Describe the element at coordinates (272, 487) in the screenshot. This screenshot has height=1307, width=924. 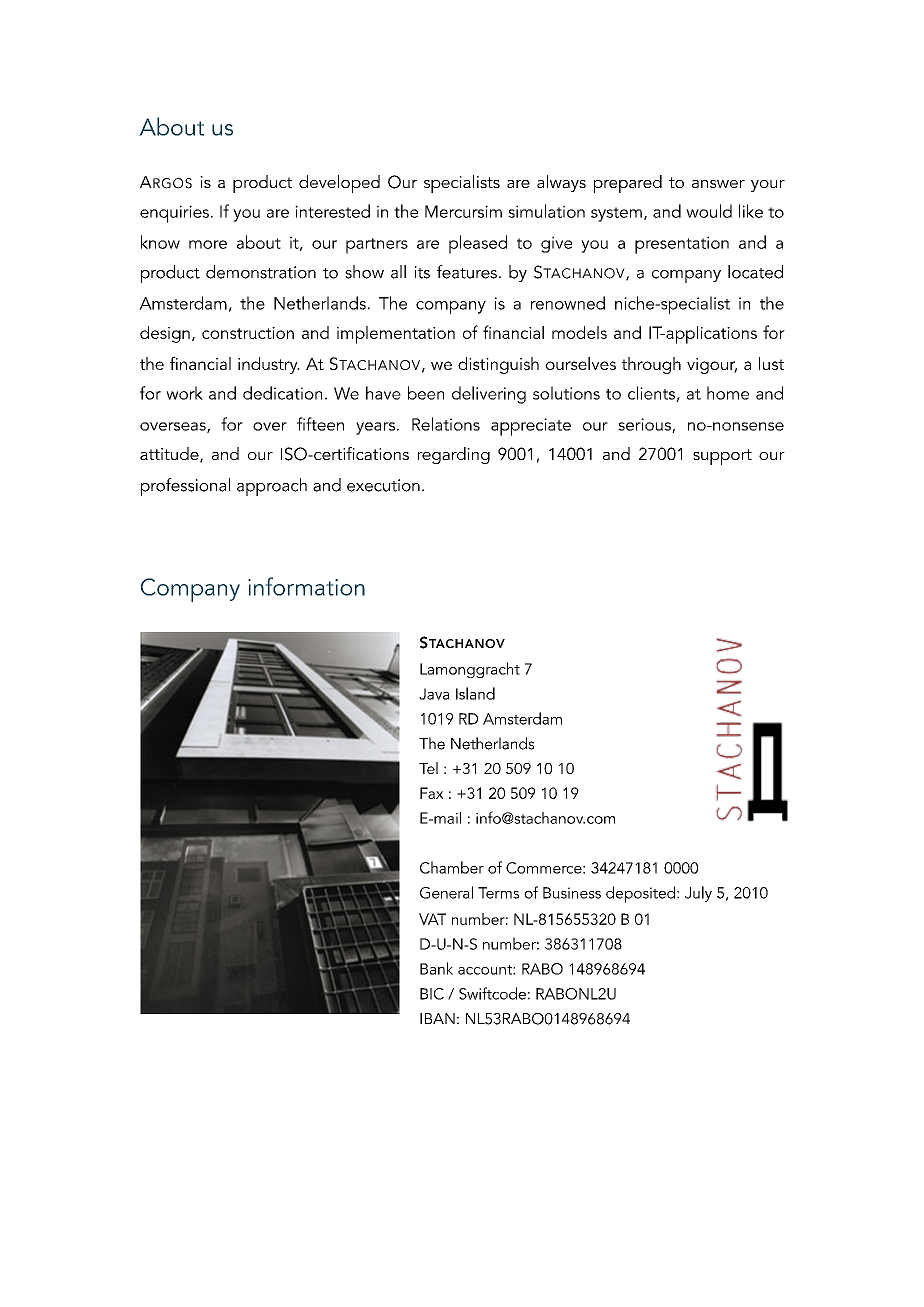
I see `approach` at that location.
